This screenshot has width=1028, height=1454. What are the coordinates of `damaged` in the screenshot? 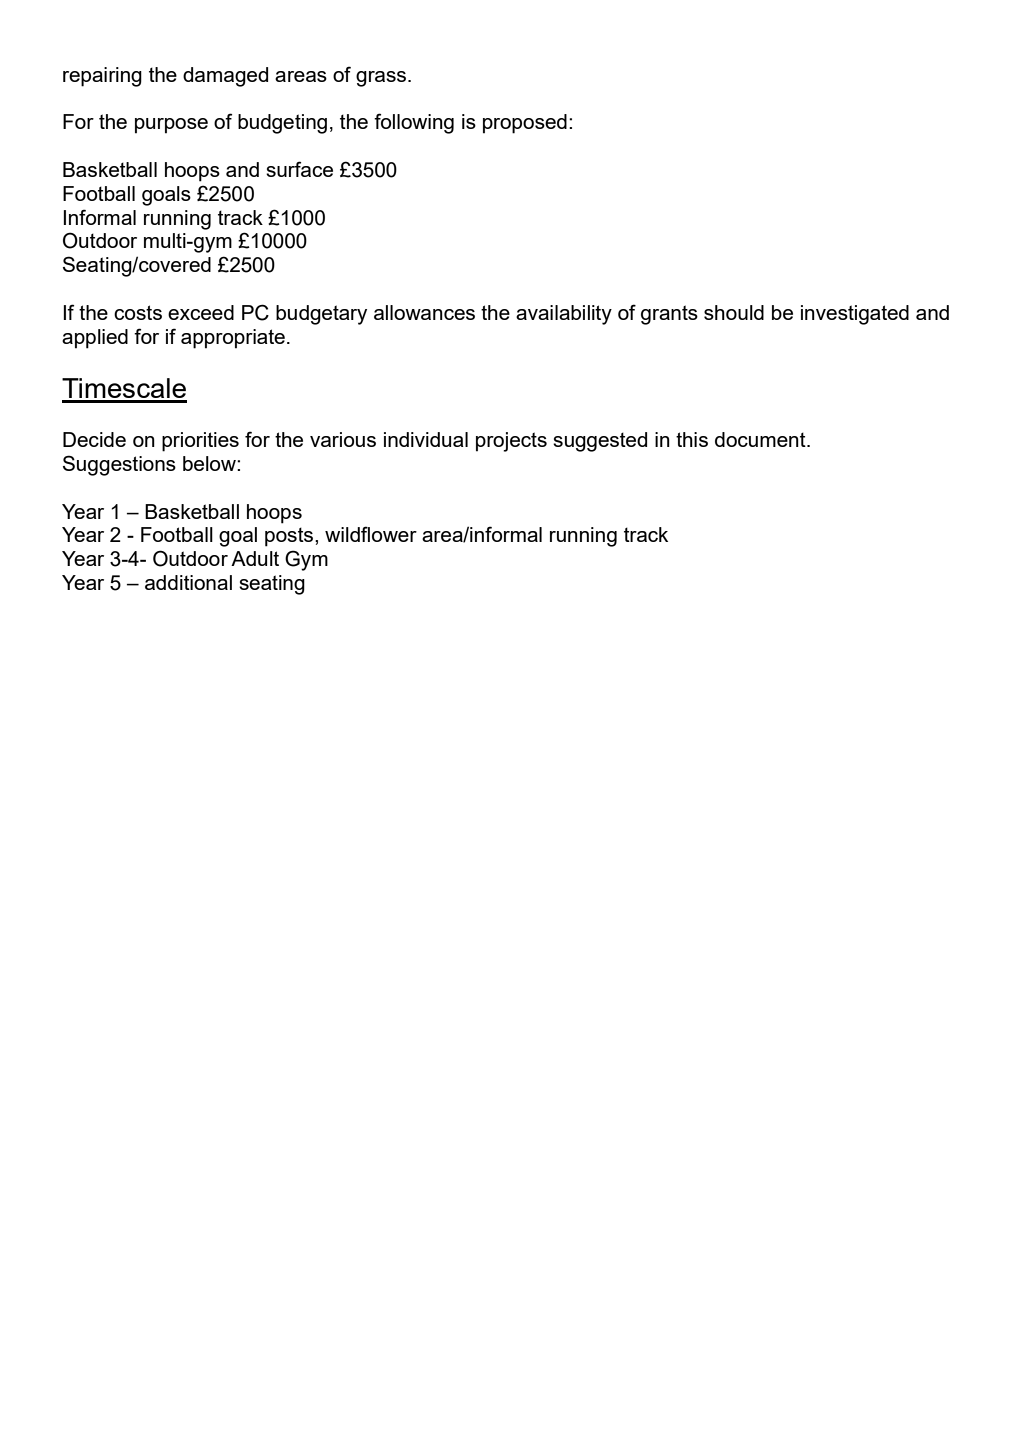 It's located at (225, 77).
